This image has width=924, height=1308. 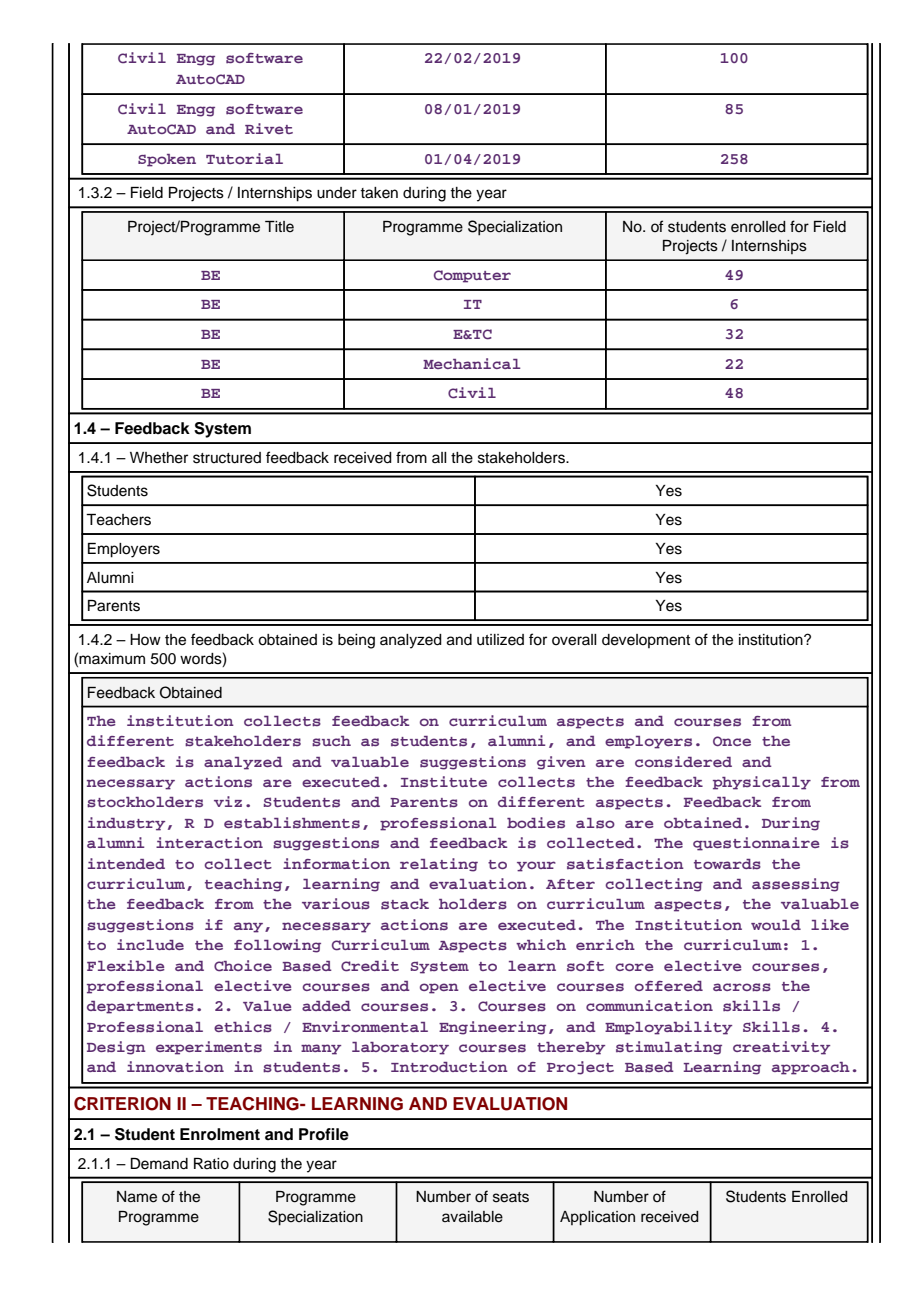 I want to click on Ratio, so click(x=211, y=1164).
